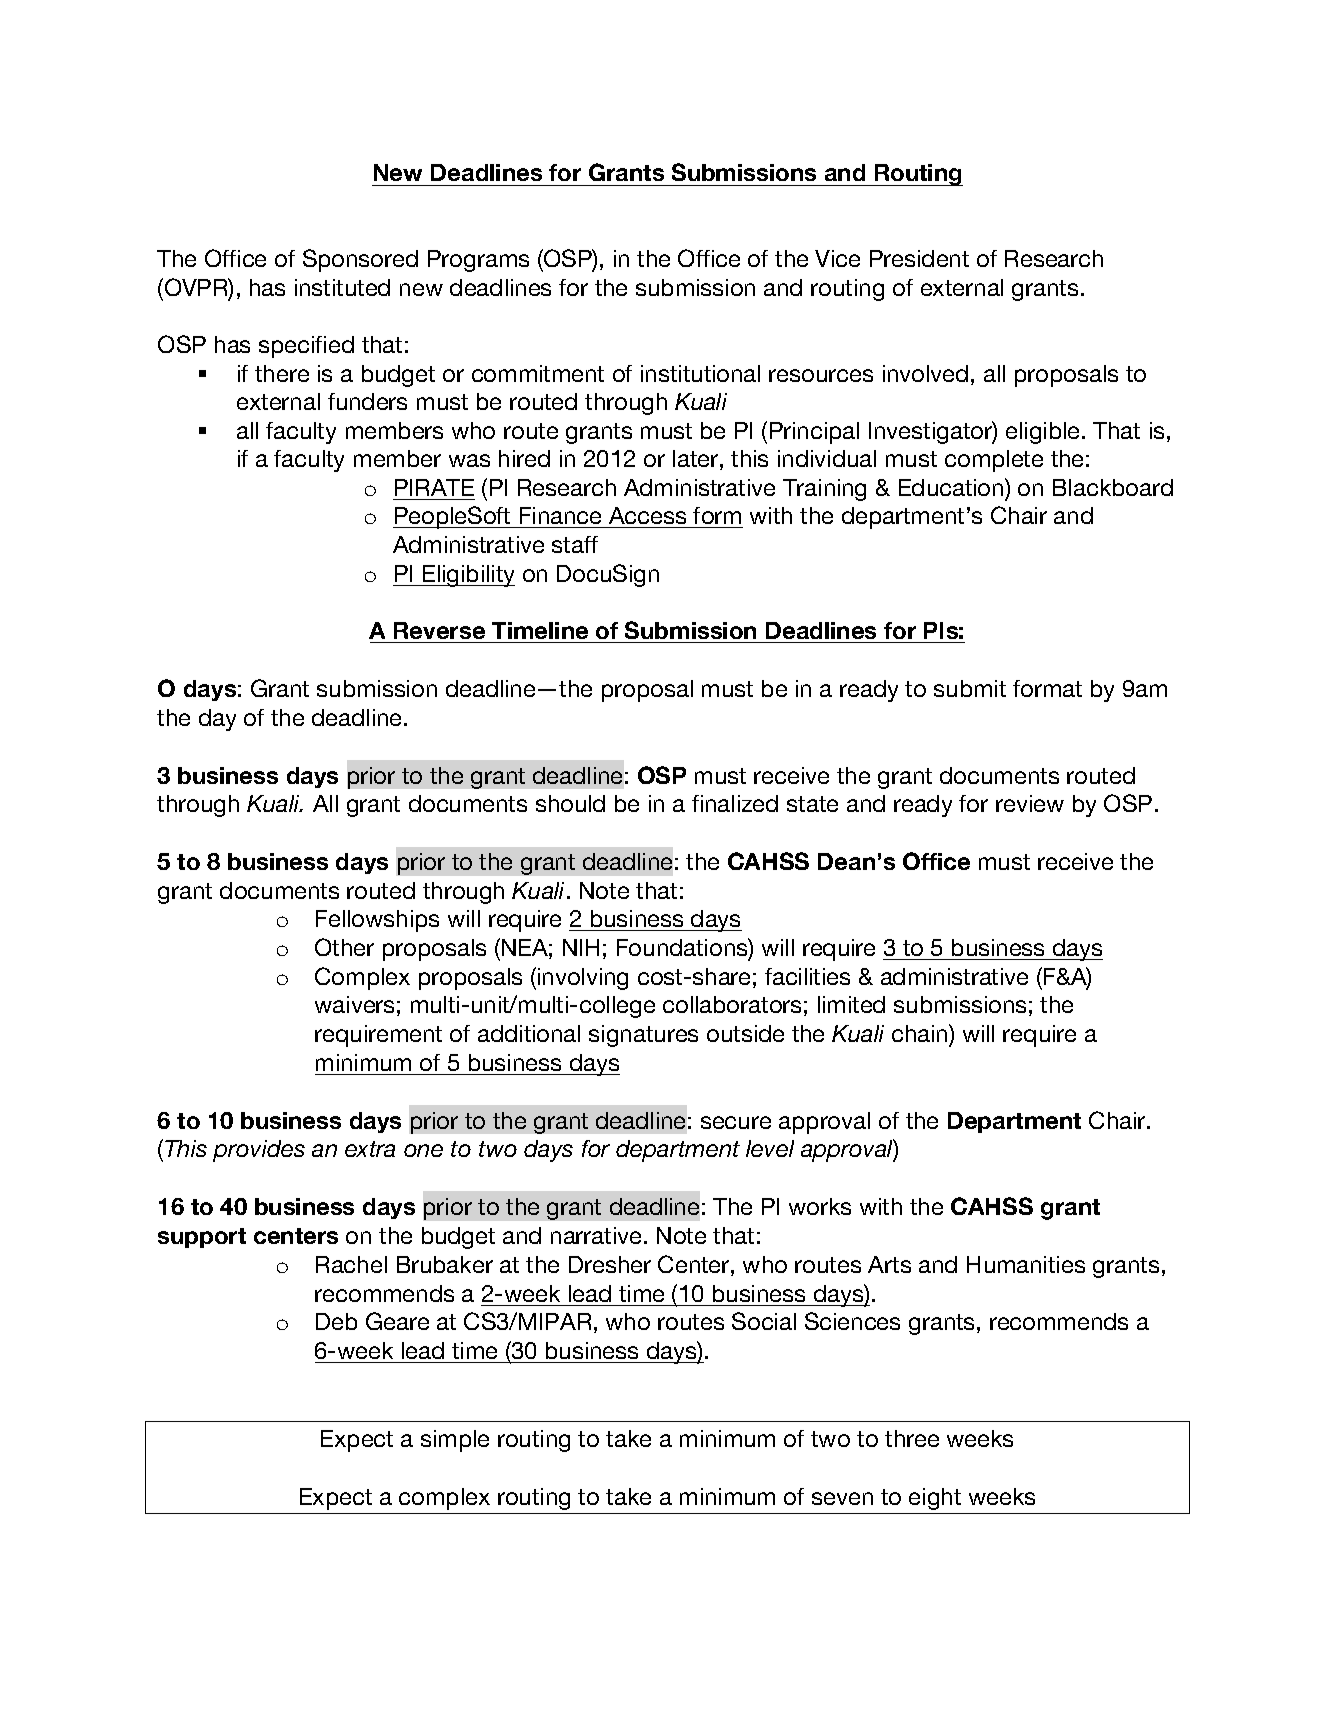 This screenshot has height=1725, width=1333. I want to click on seven, so click(842, 1498).
